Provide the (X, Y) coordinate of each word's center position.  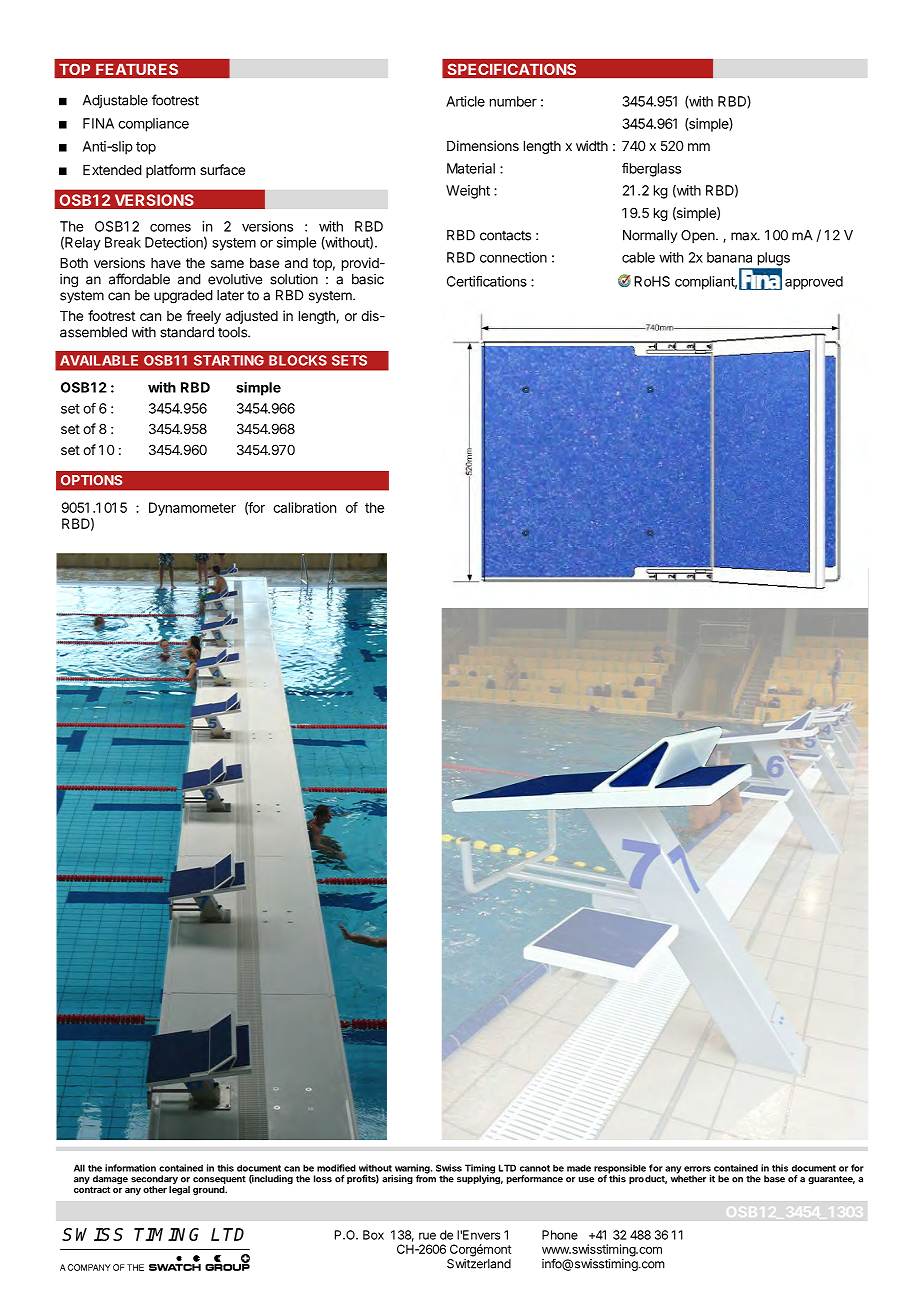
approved (814, 283)
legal (179, 1190)
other (155, 1189)
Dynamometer (192, 509)
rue (427, 1236)
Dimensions (483, 145)
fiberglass (651, 170)
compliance (153, 125)
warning (413, 1170)
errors (697, 1169)
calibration (304, 507)
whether (688, 1178)
